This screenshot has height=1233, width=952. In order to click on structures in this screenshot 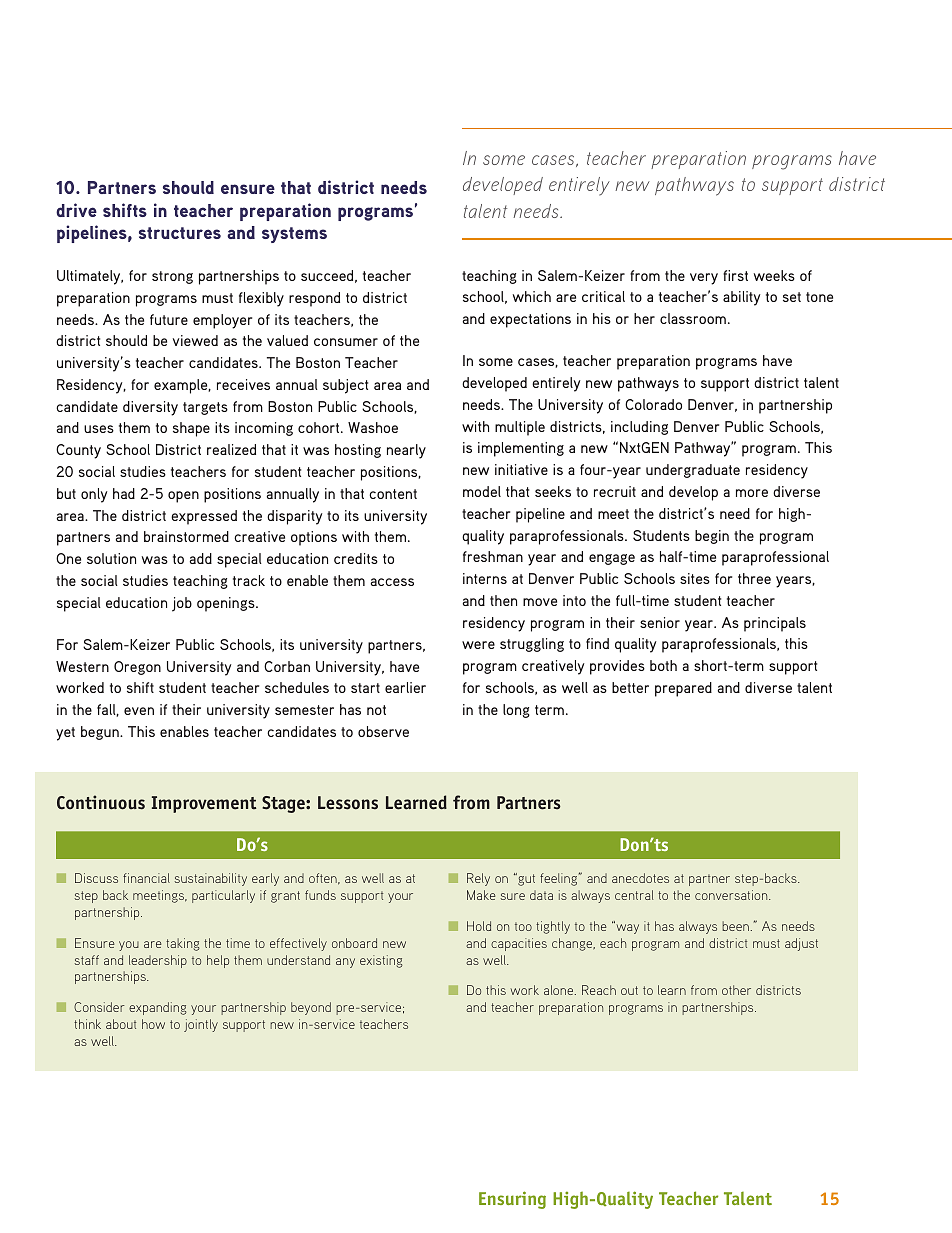, I will do `click(180, 233)`.
